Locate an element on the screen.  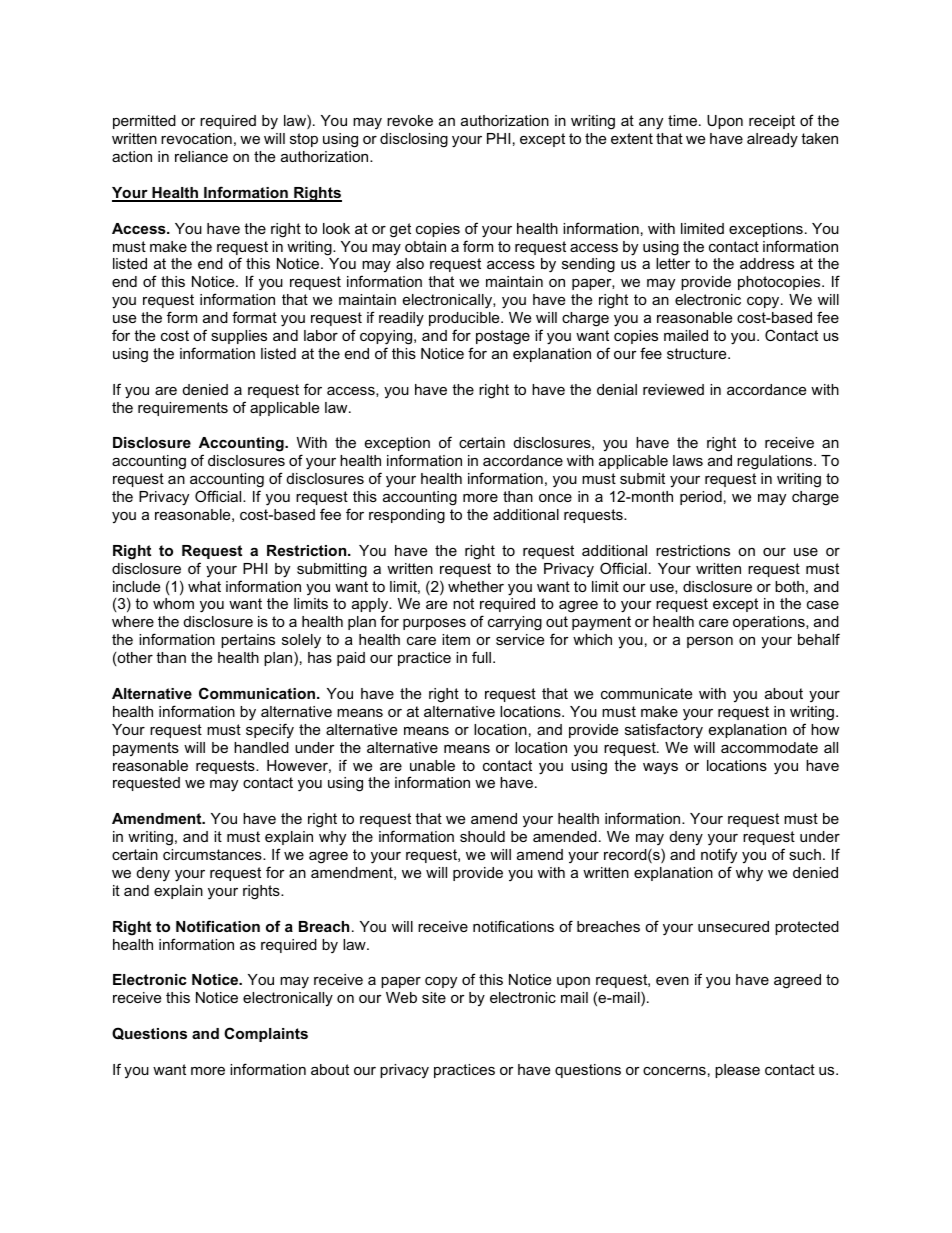
already is located at coordinates (772, 140).
